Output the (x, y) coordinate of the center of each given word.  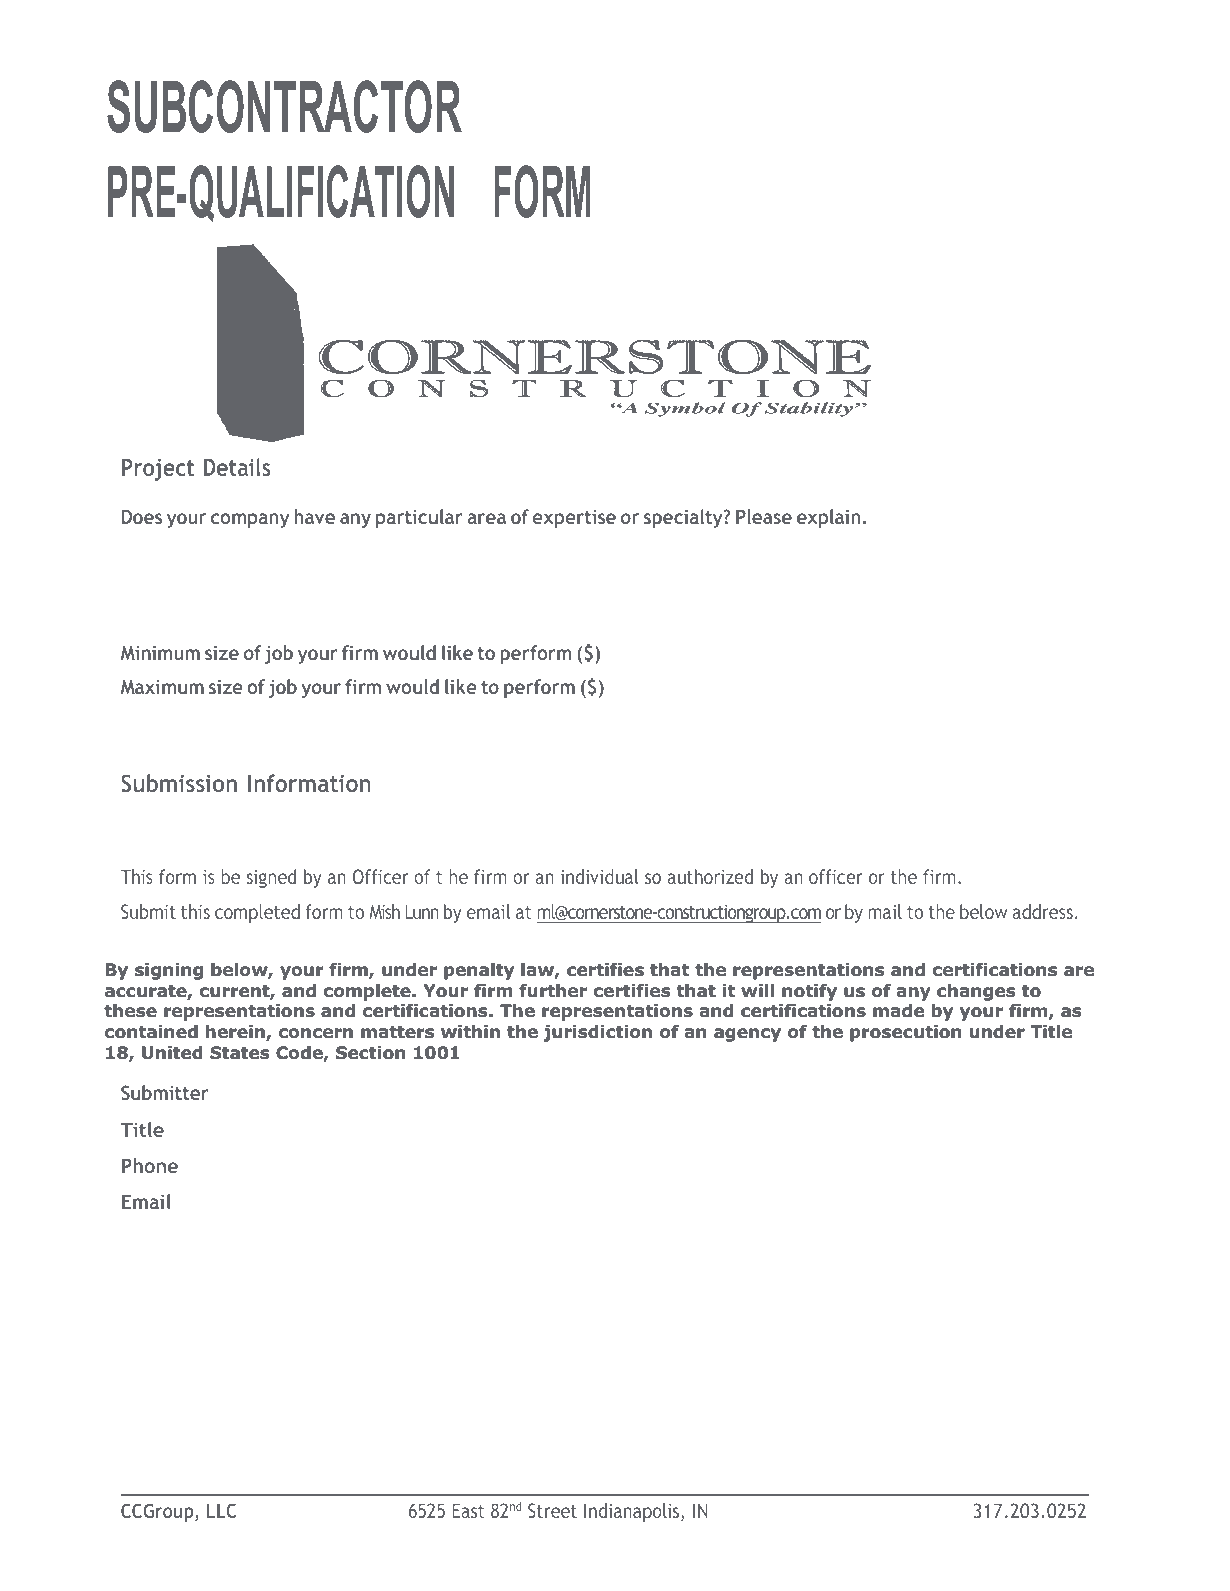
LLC (221, 1510)
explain (829, 518)
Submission (179, 783)
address (1043, 911)
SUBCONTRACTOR (284, 106)
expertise (574, 518)
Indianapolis (633, 1512)
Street (552, 1510)
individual (600, 876)
